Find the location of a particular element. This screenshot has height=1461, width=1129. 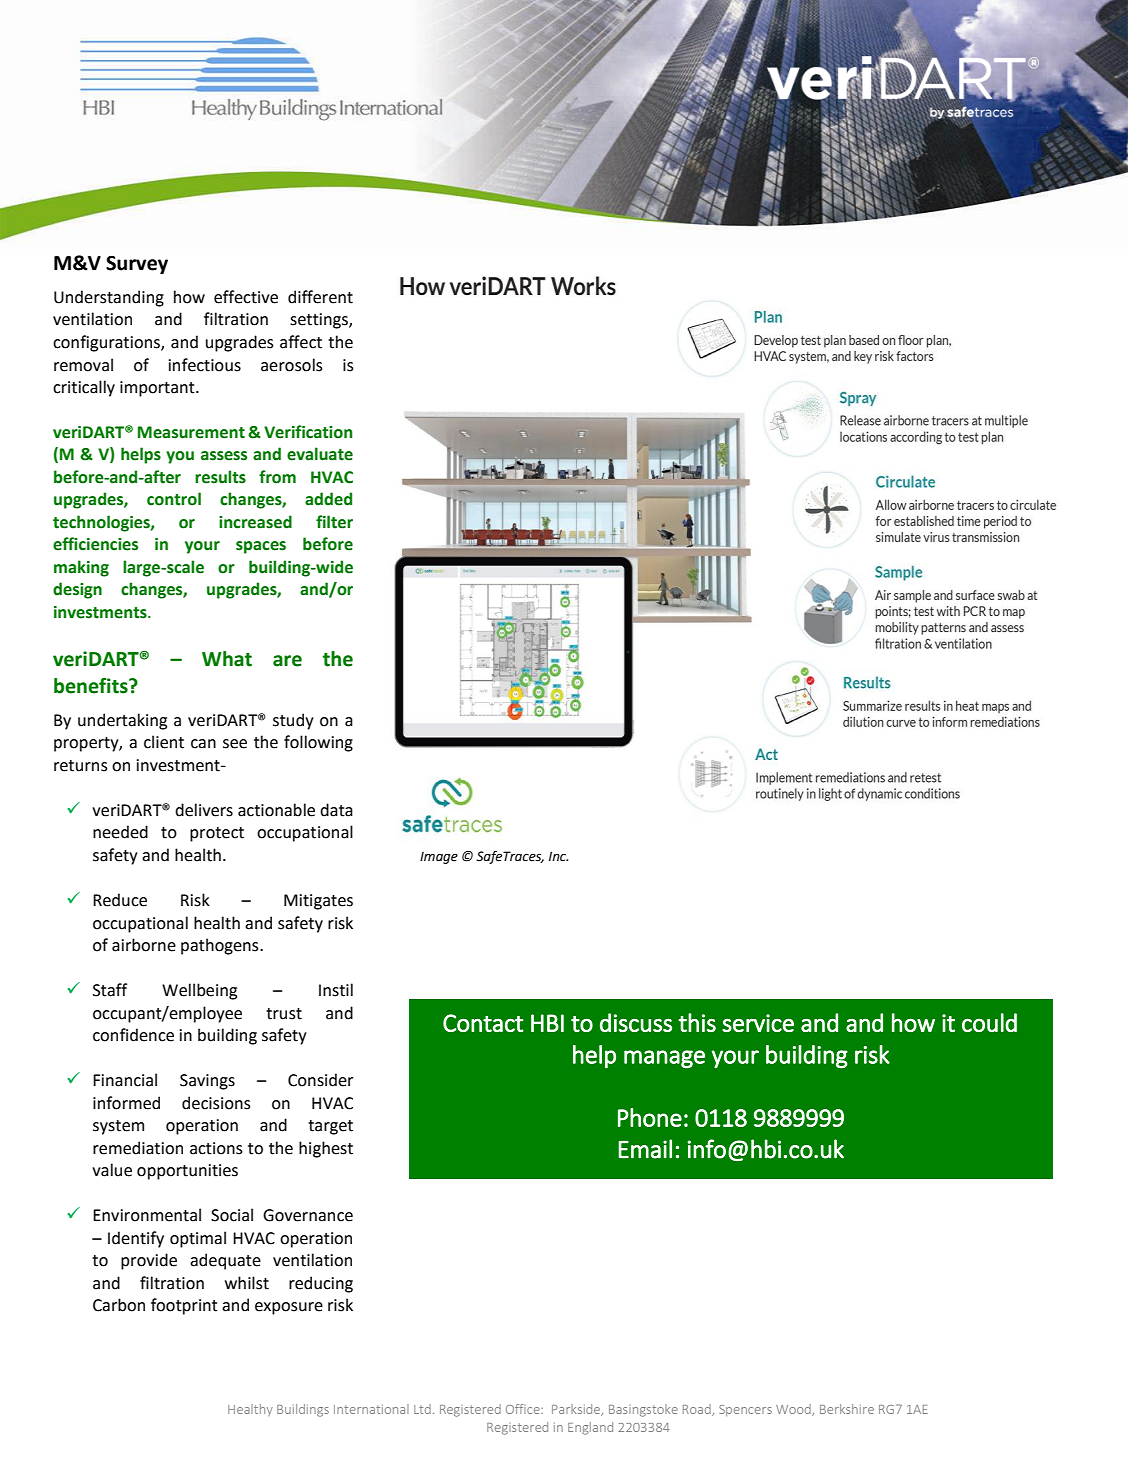

settings is located at coordinates (320, 321).
